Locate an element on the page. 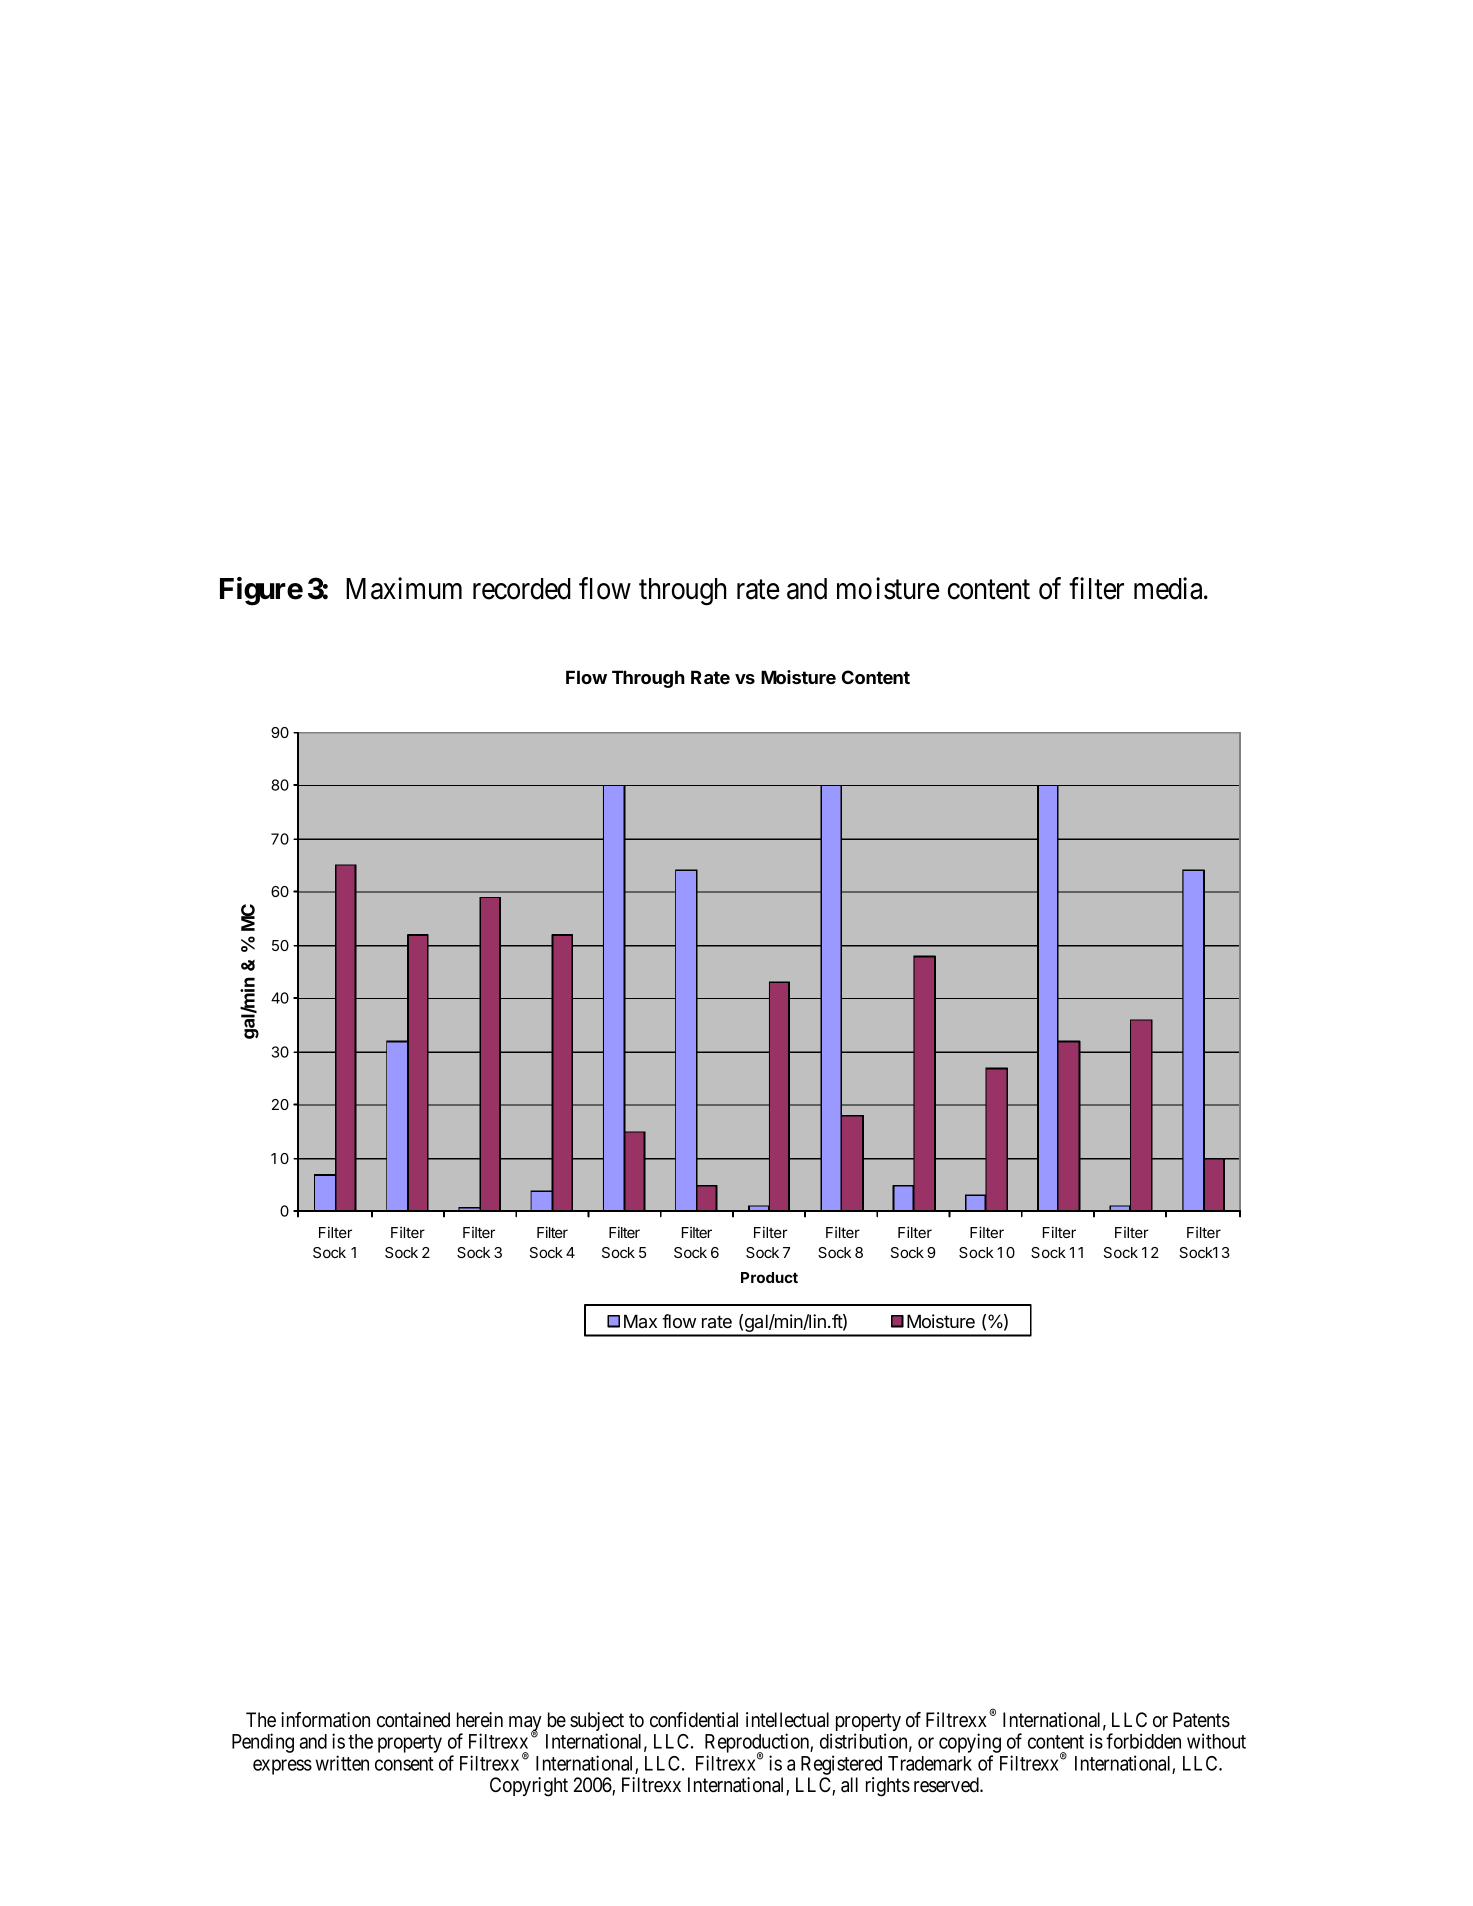  herein is located at coordinates (480, 1720).
